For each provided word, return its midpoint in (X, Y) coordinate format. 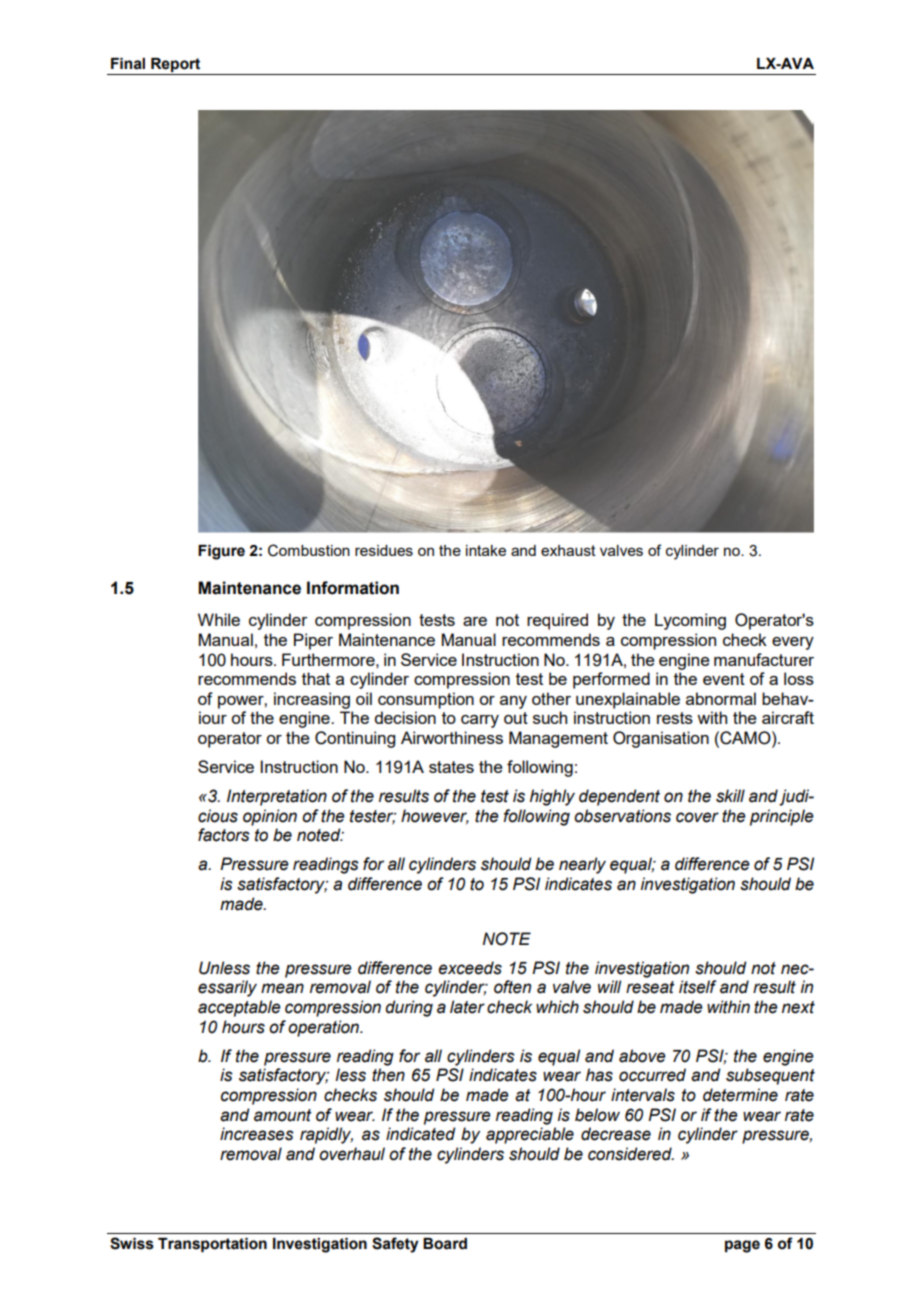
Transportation (212, 1245)
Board (445, 1244)
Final (128, 64)
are (475, 621)
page (742, 1246)
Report (176, 66)
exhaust (568, 550)
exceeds (470, 968)
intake (486, 550)
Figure (221, 552)
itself (698, 987)
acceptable (239, 1008)
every (793, 643)
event (724, 679)
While (219, 619)
